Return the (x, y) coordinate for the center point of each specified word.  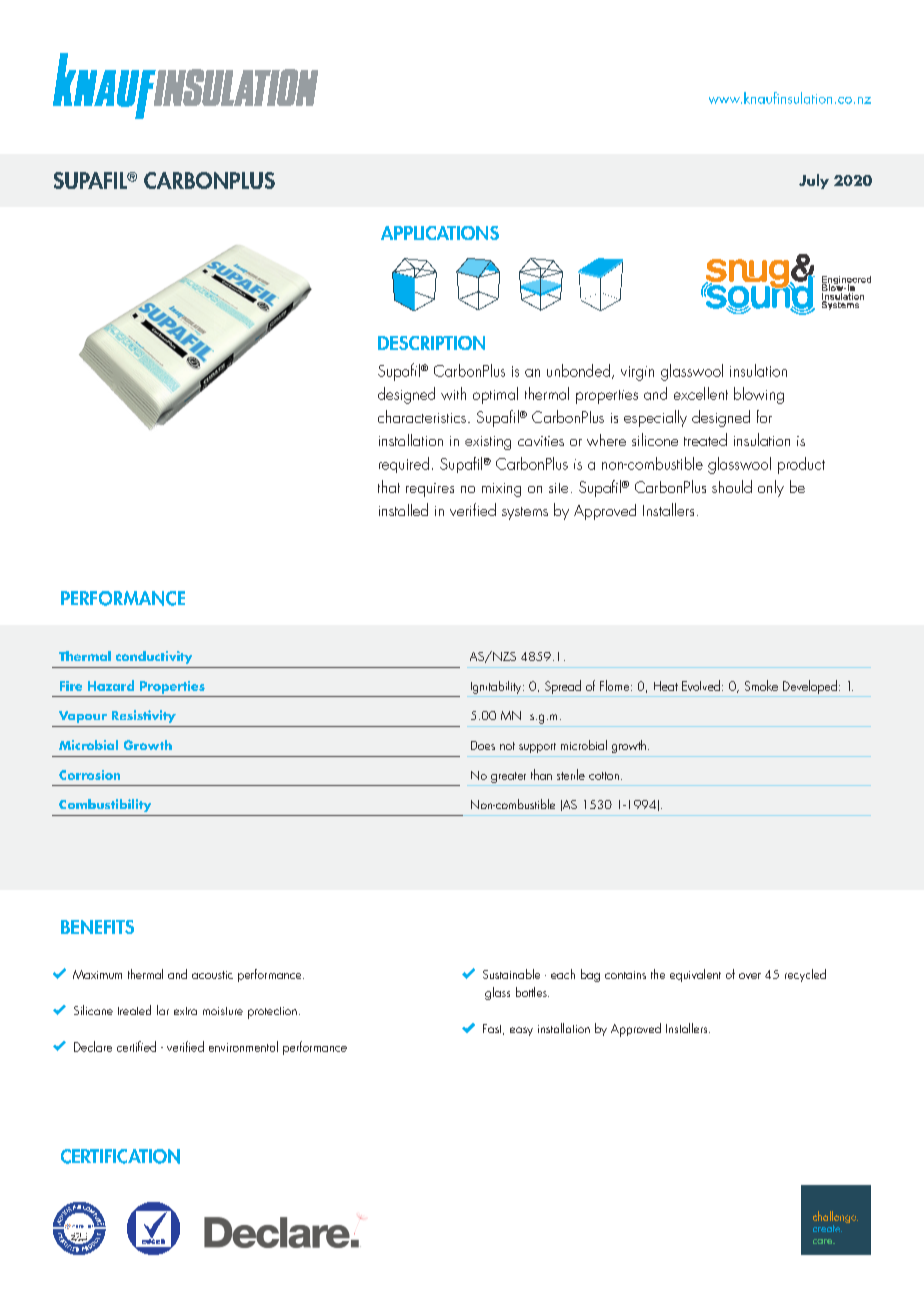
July (814, 181)
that (389, 486)
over (750, 976)
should (732, 486)
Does (483, 745)
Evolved (701, 685)
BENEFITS (97, 927)
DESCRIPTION (431, 343)
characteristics (422, 416)
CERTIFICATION (120, 1156)
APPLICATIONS (440, 233)
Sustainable (511, 974)
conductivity (154, 657)
